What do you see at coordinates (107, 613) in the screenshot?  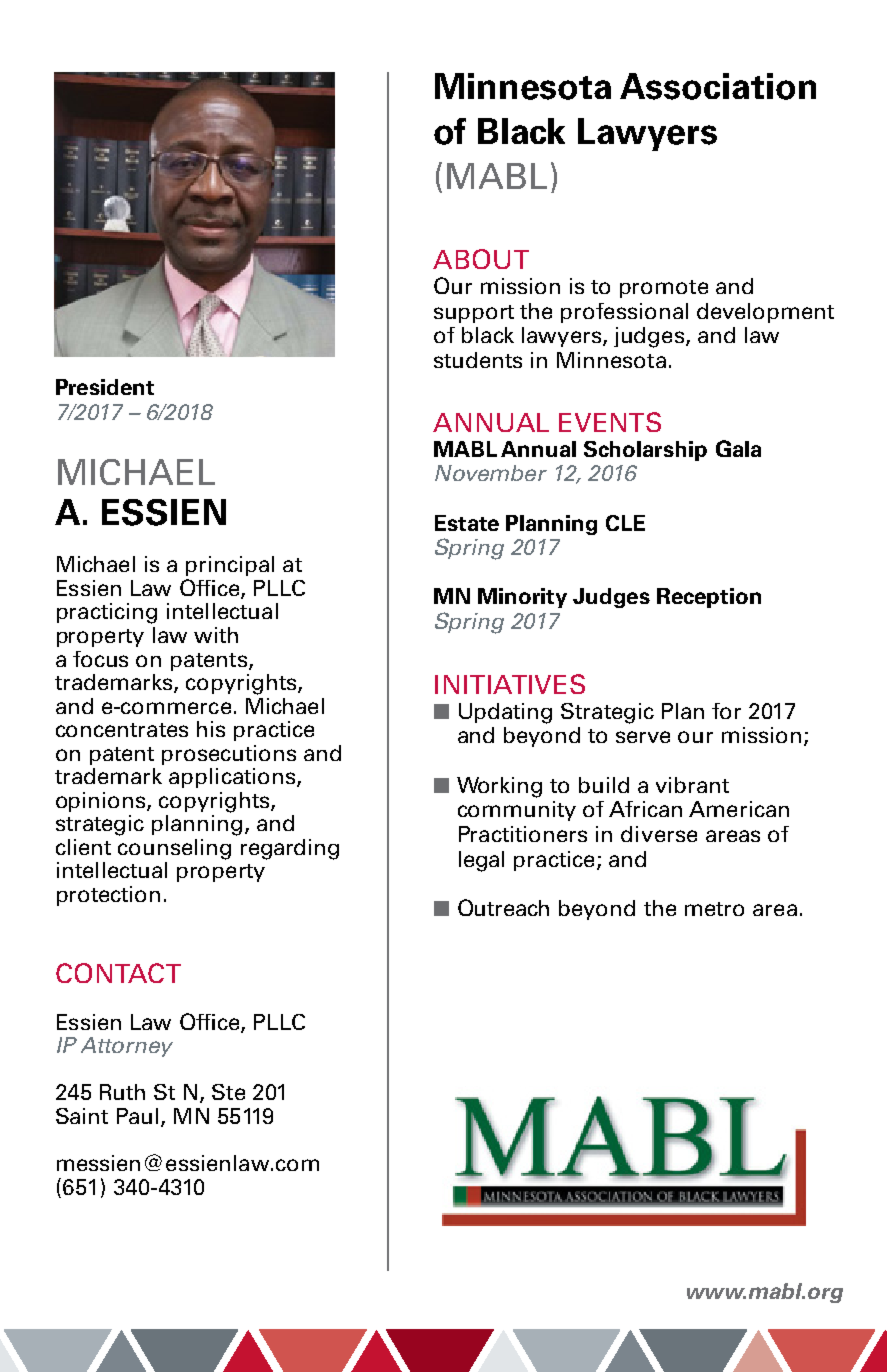 I see `practicing` at bounding box center [107, 613].
